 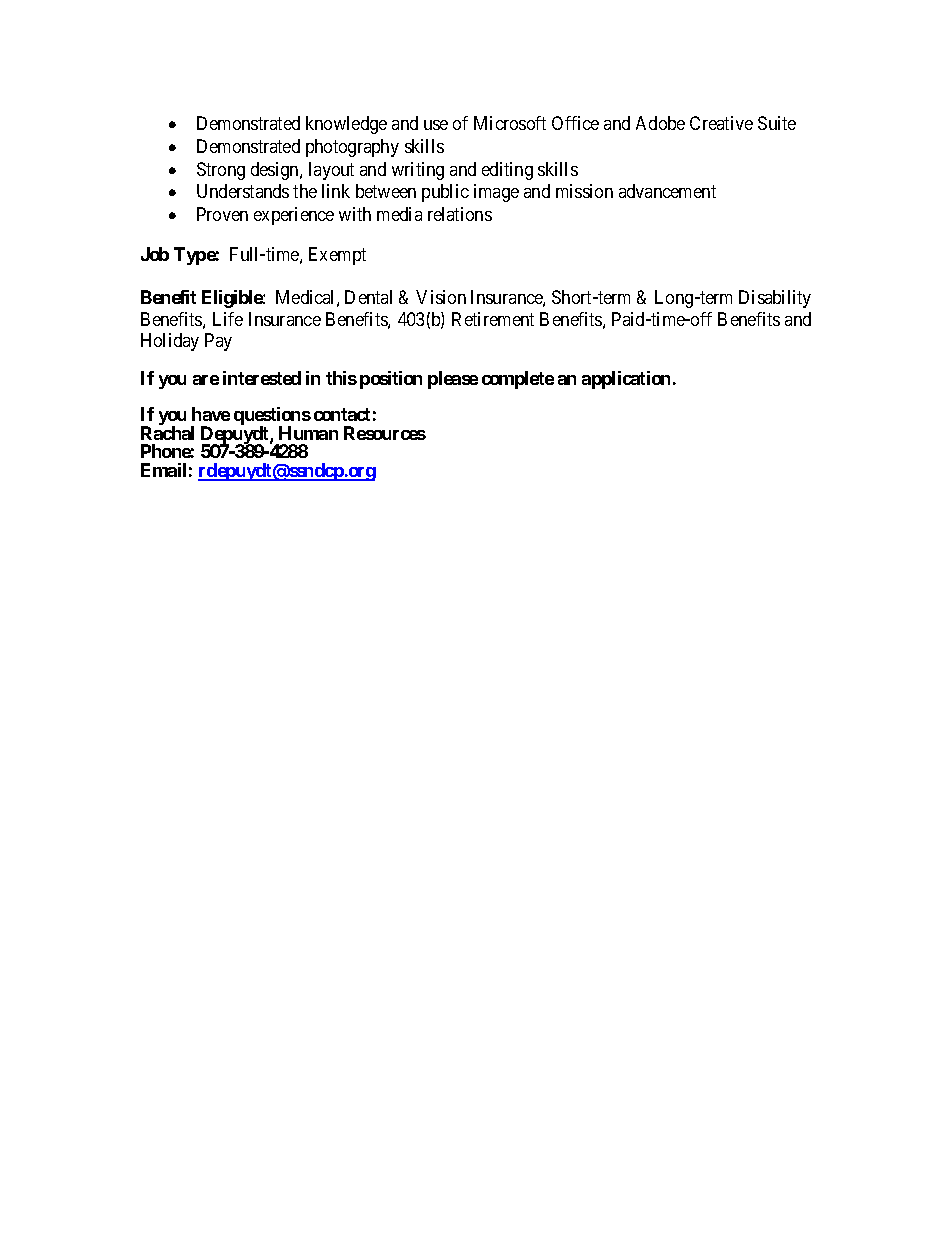 I want to click on please, so click(x=453, y=380).
